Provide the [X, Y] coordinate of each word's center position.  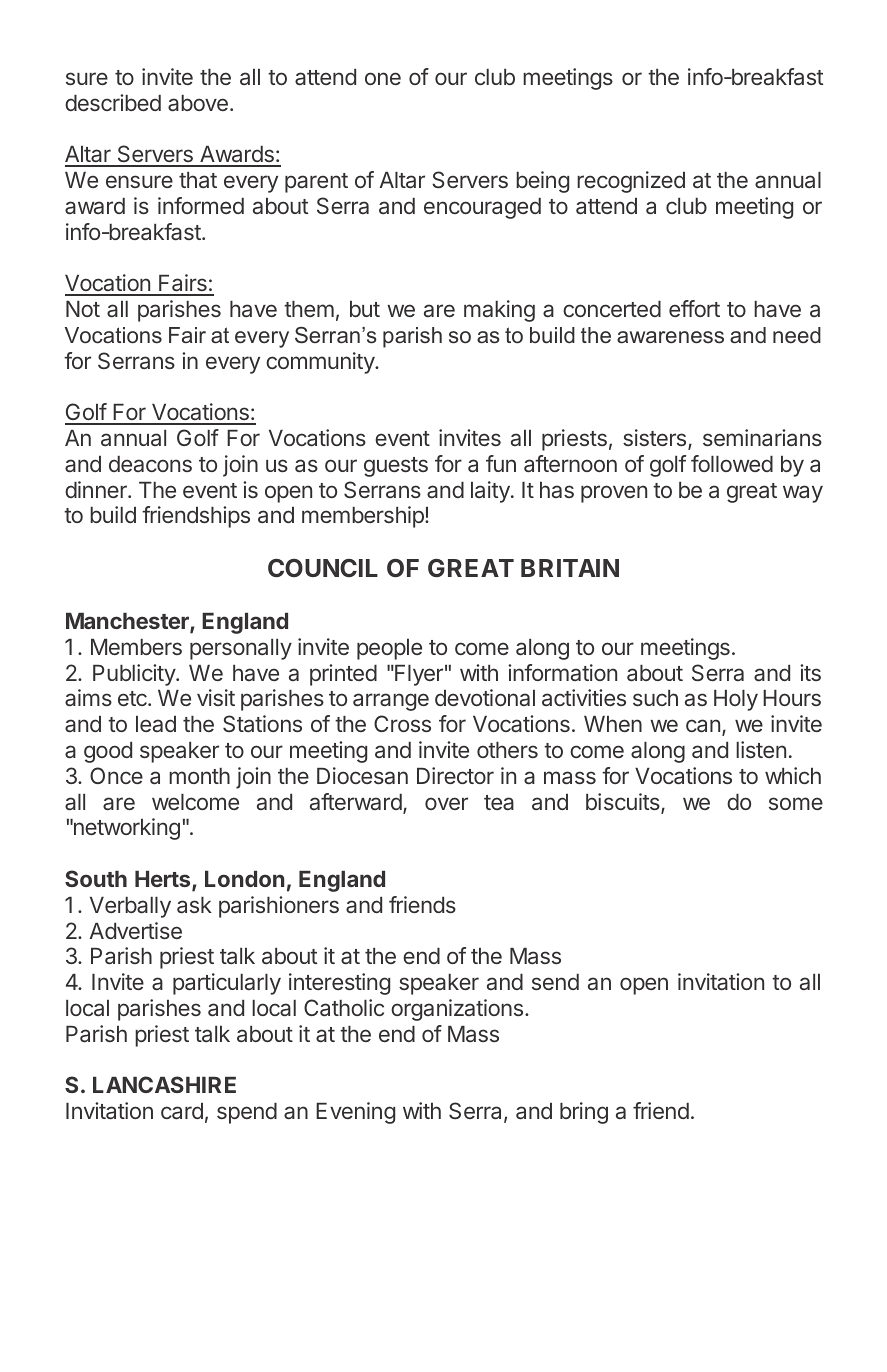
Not [83, 309]
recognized [631, 182]
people [389, 649]
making [499, 311]
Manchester [128, 622]
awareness [670, 337]
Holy [736, 700]
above [198, 103]
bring [584, 1113]
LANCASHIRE [164, 1084]
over [446, 803]
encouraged [482, 208]
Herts [164, 880]
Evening [355, 1113]
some [796, 803]
